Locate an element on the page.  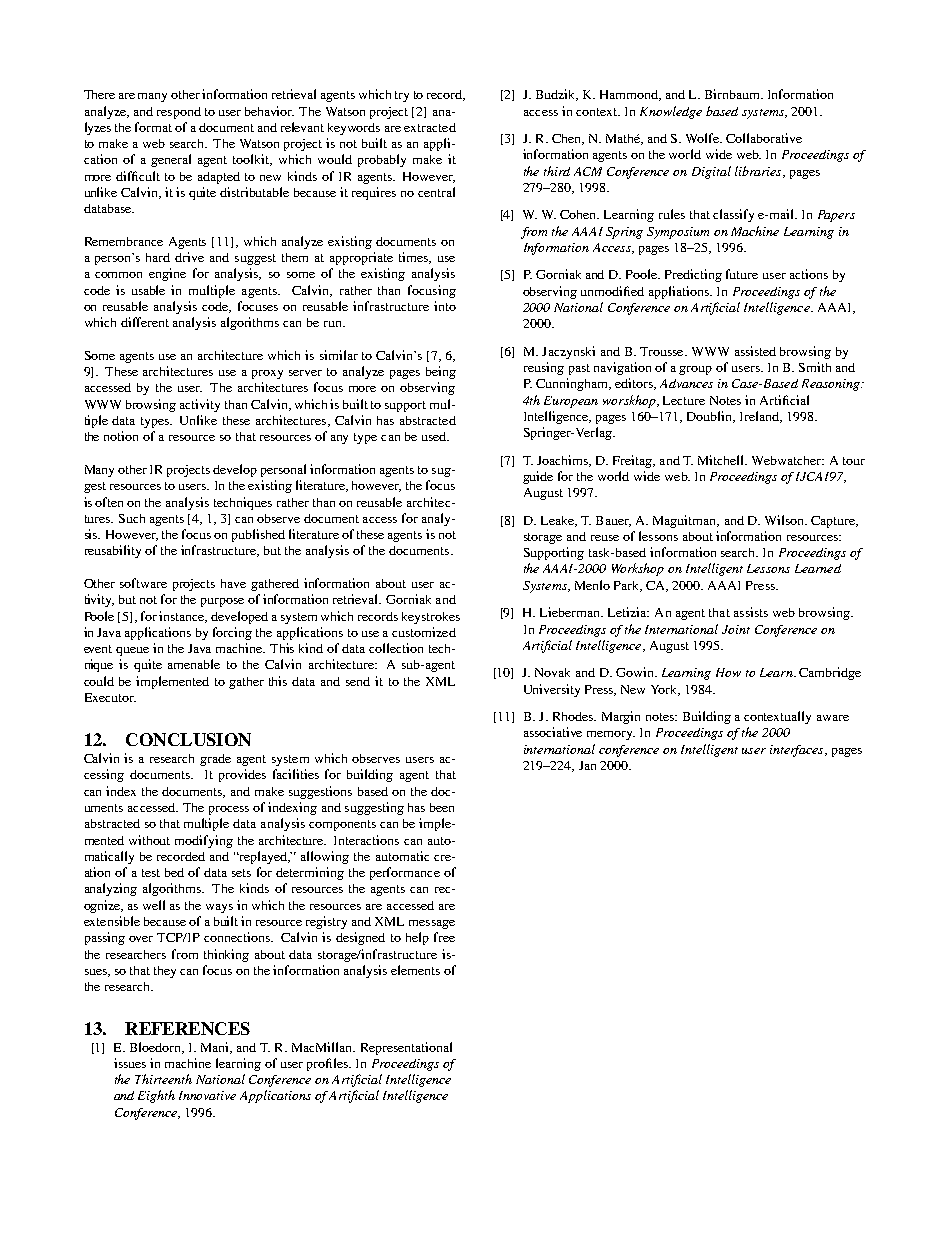
University is located at coordinates (552, 690).
